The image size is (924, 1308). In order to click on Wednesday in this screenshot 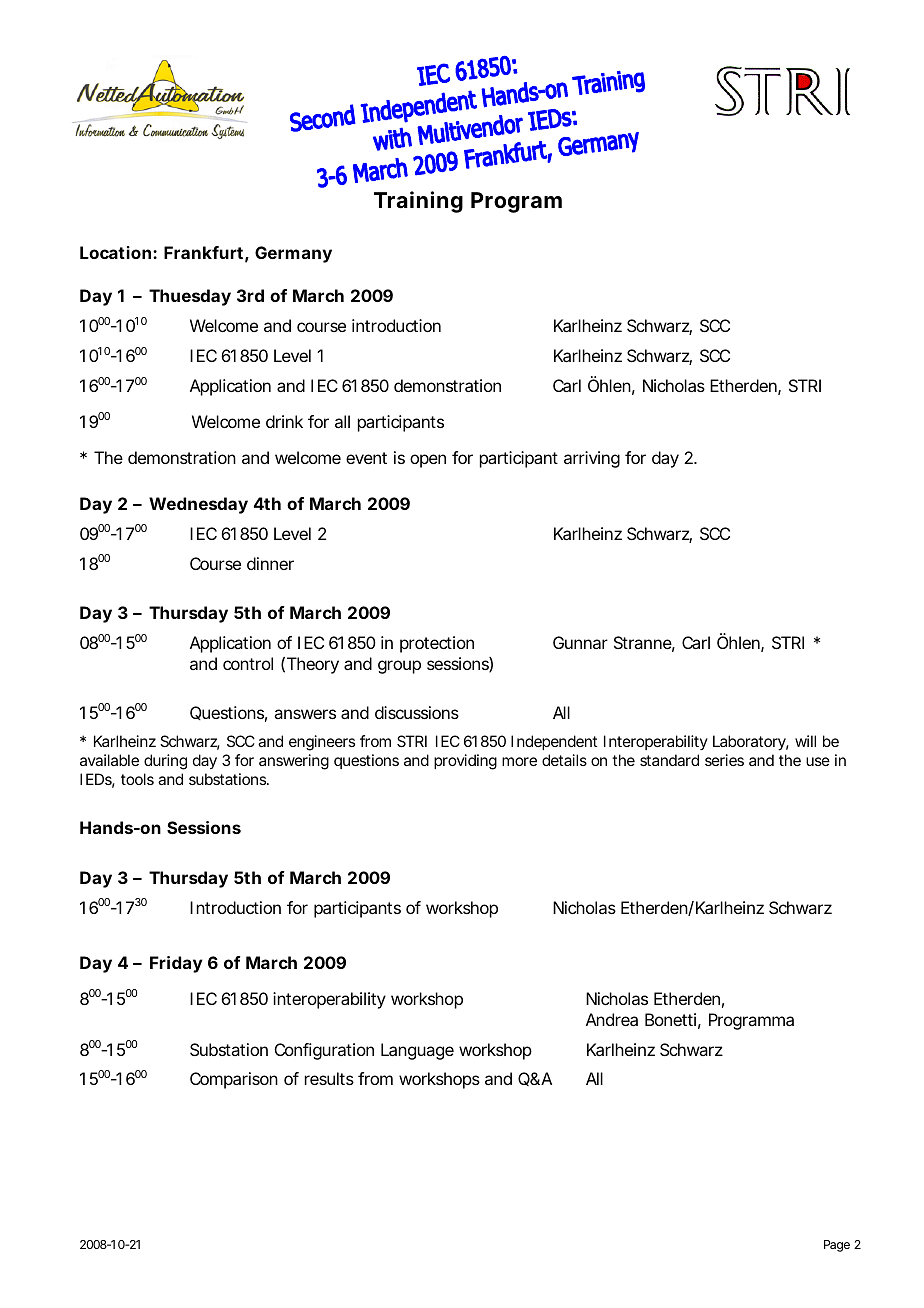, I will do `click(198, 505)`.
